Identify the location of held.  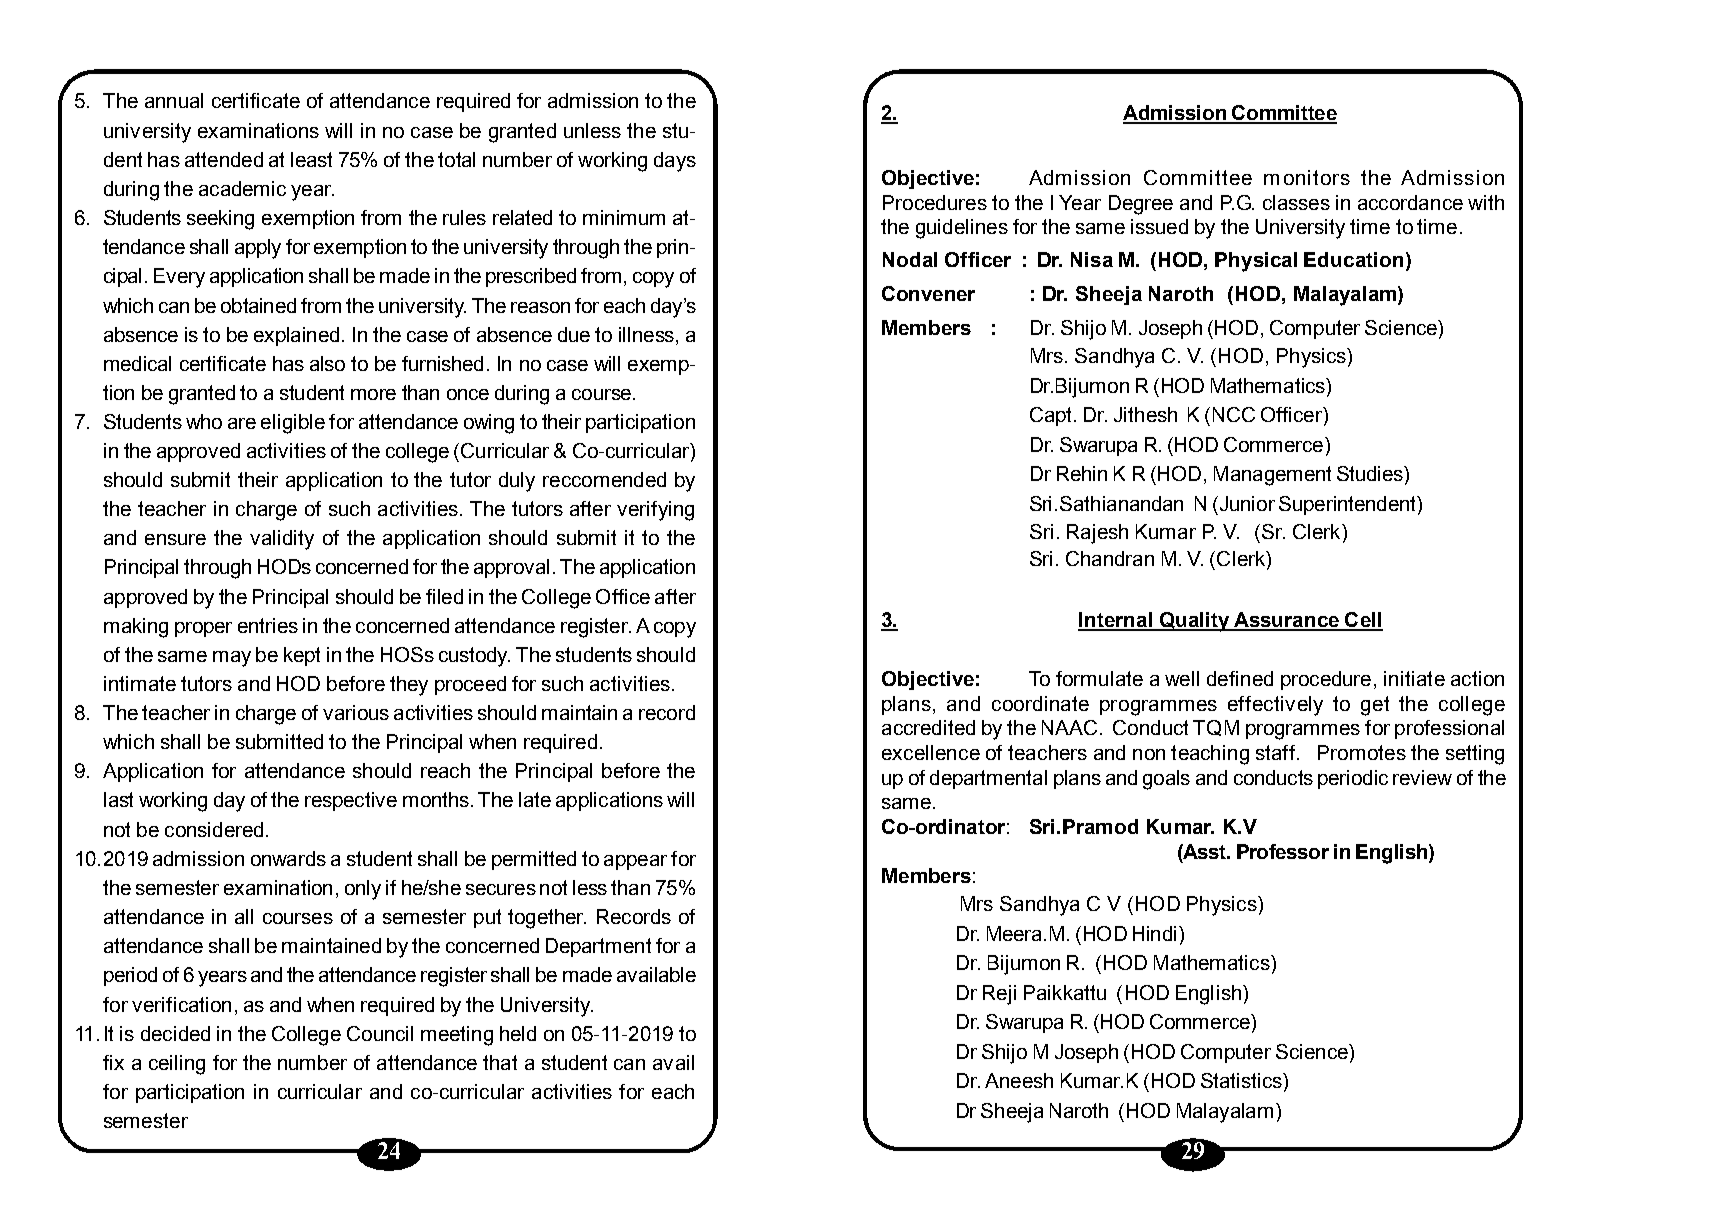
(518, 1033).
